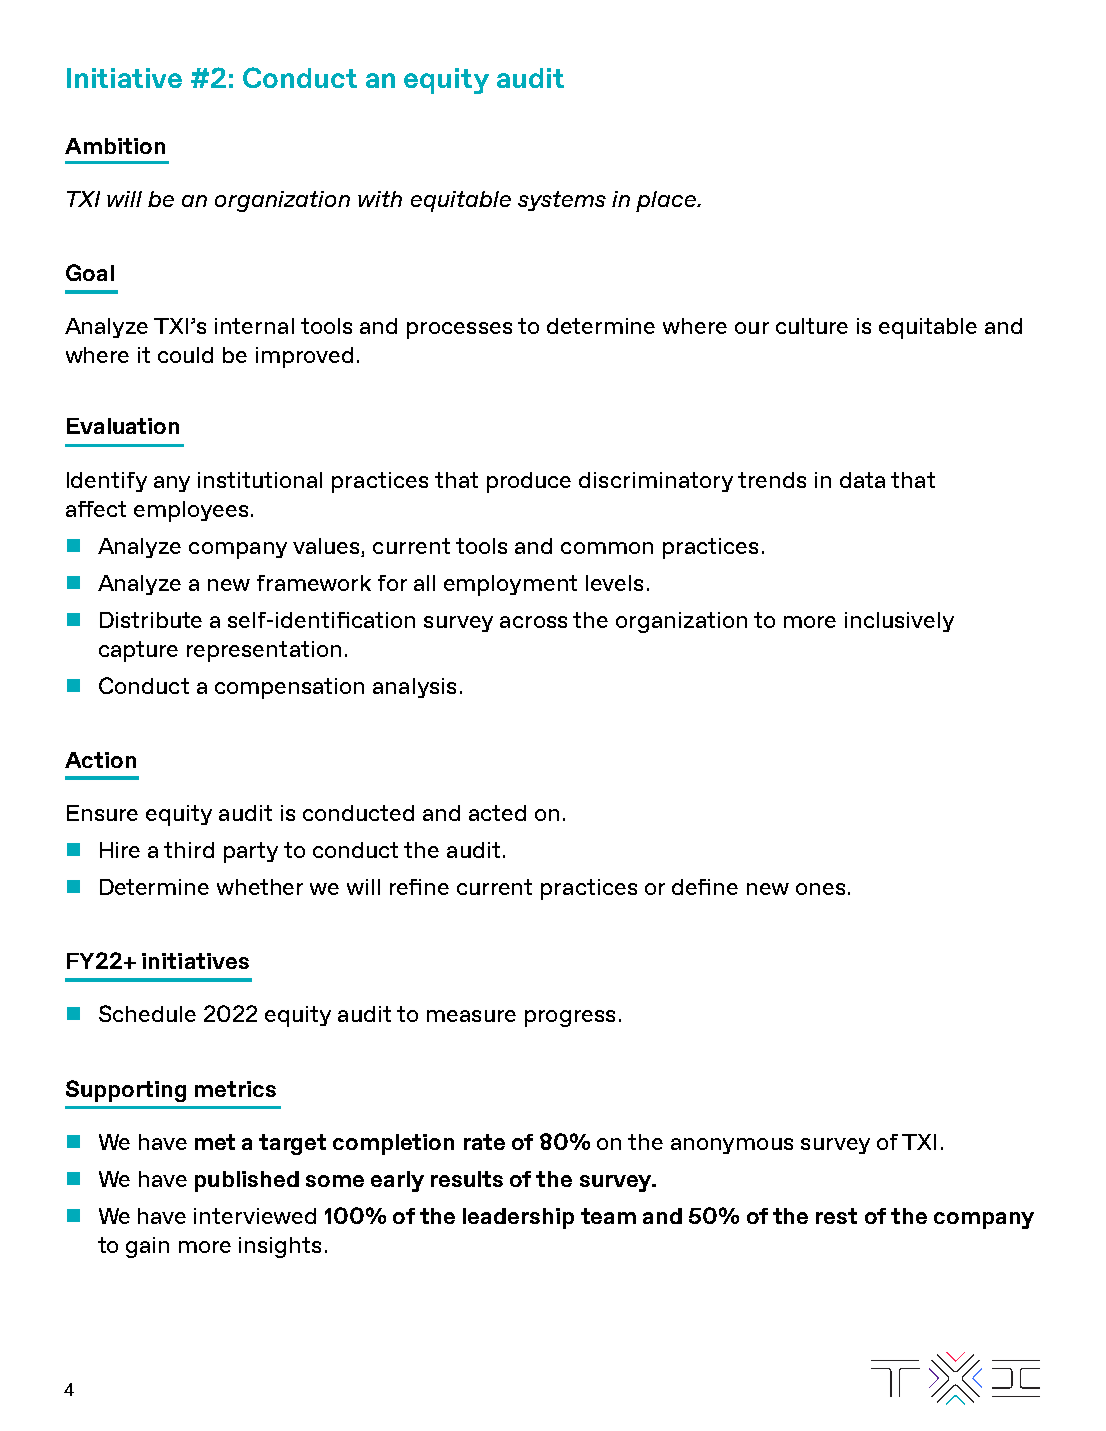  Describe the element at coordinates (614, 583) in the screenshot. I see `levels` at that location.
